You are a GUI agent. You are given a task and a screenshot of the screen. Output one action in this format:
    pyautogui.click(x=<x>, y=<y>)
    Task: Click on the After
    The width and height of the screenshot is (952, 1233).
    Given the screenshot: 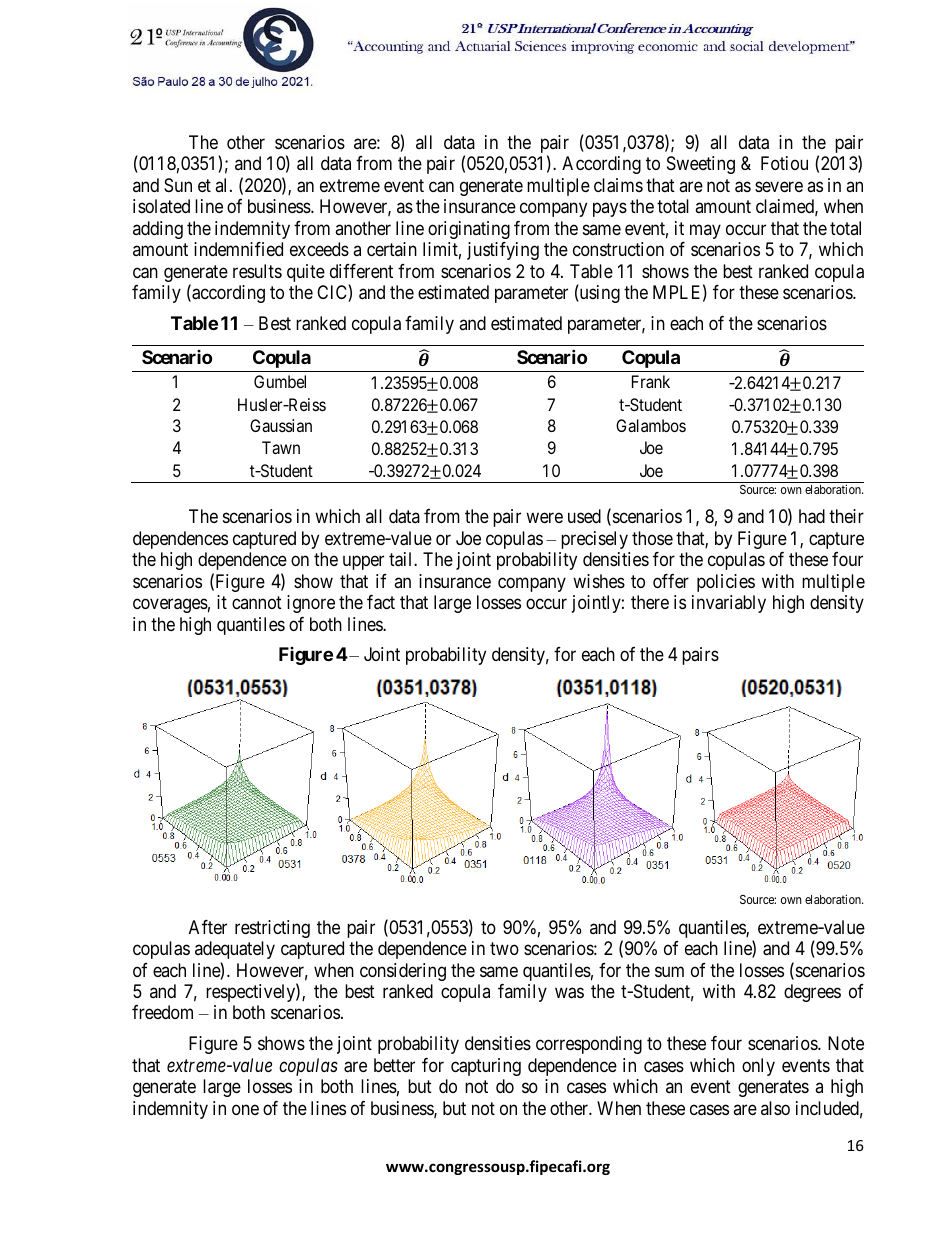 What is the action you would take?
    pyautogui.click(x=208, y=927)
